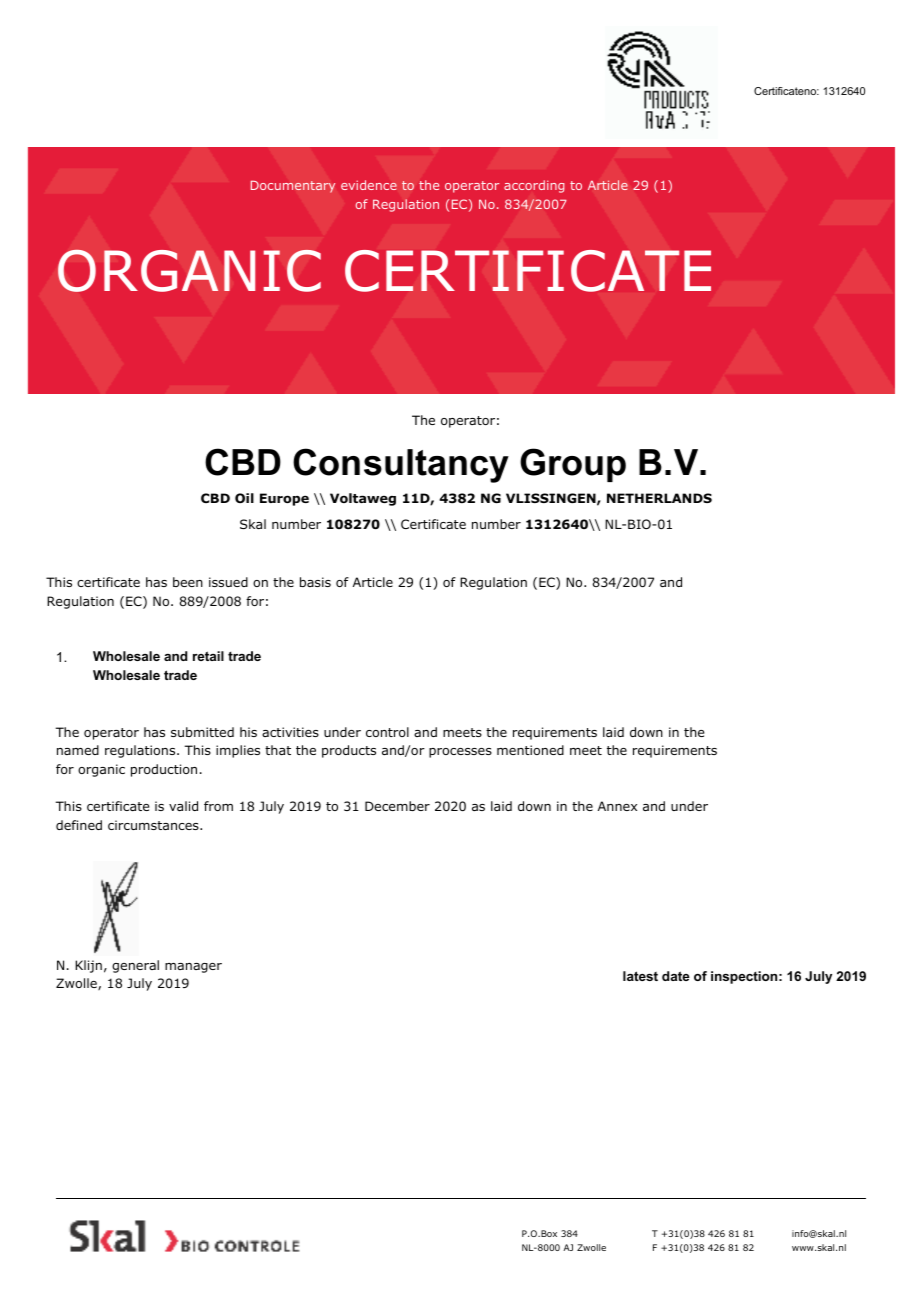 The height and width of the page is (1307, 924). What do you see at coordinates (135, 966) in the page?
I see `general` at bounding box center [135, 966].
